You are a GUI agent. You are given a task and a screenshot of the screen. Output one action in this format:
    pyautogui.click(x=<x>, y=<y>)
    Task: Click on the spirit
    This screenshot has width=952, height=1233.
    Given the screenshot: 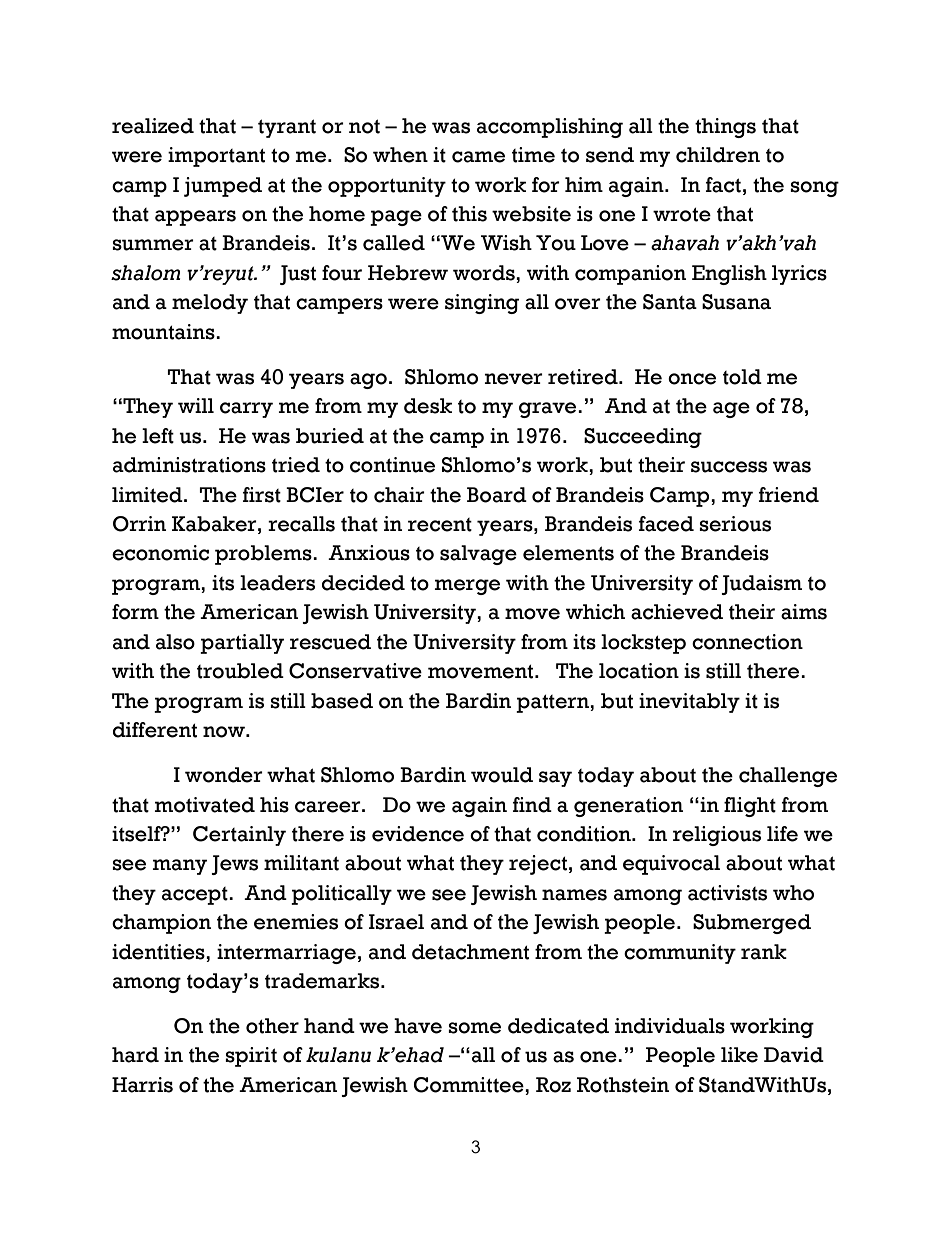 What is the action you would take?
    pyautogui.click(x=251, y=1057)
